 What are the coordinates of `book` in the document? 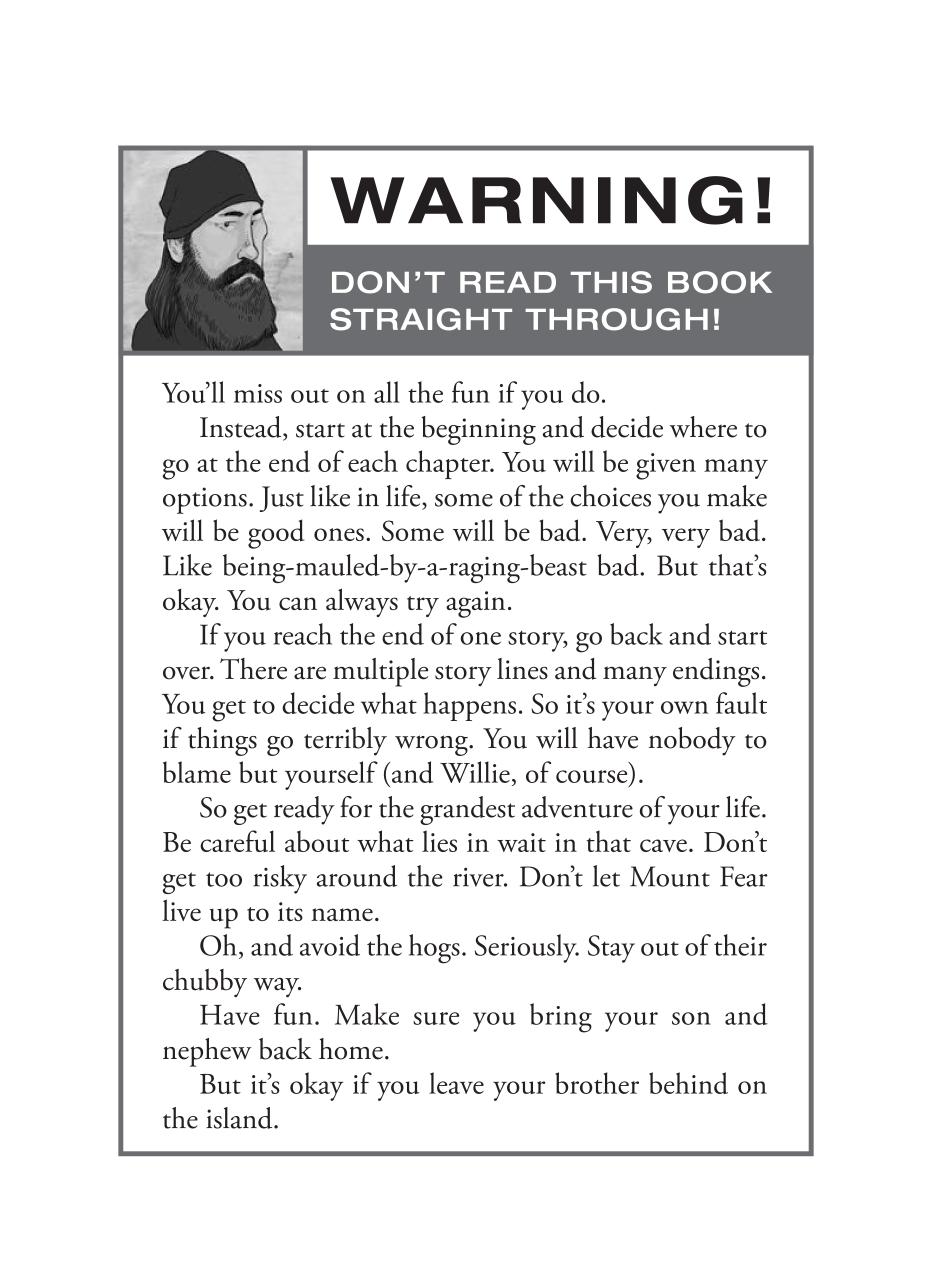 It's located at (720, 282).
